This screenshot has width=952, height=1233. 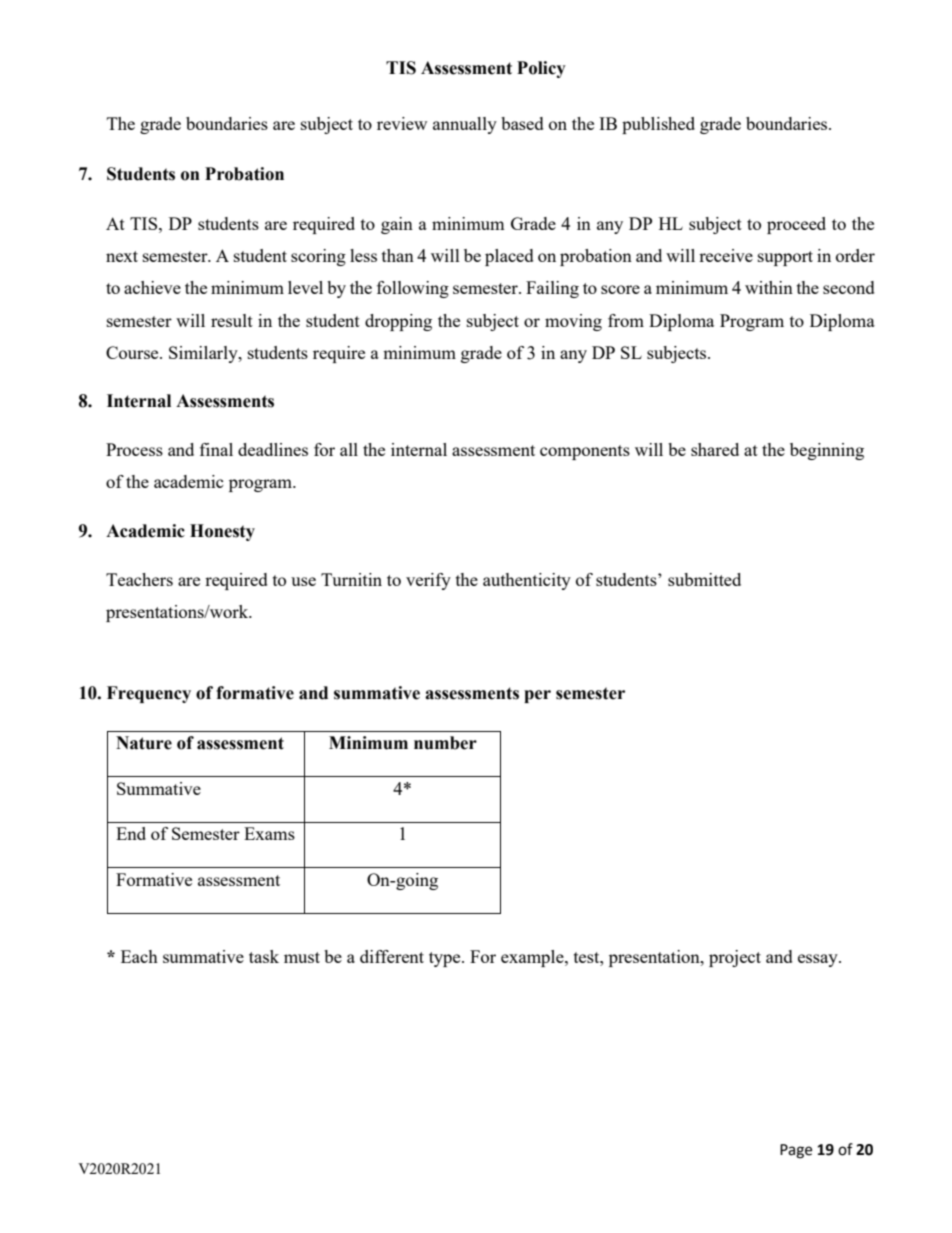 I want to click on Nature, so click(x=144, y=743).
